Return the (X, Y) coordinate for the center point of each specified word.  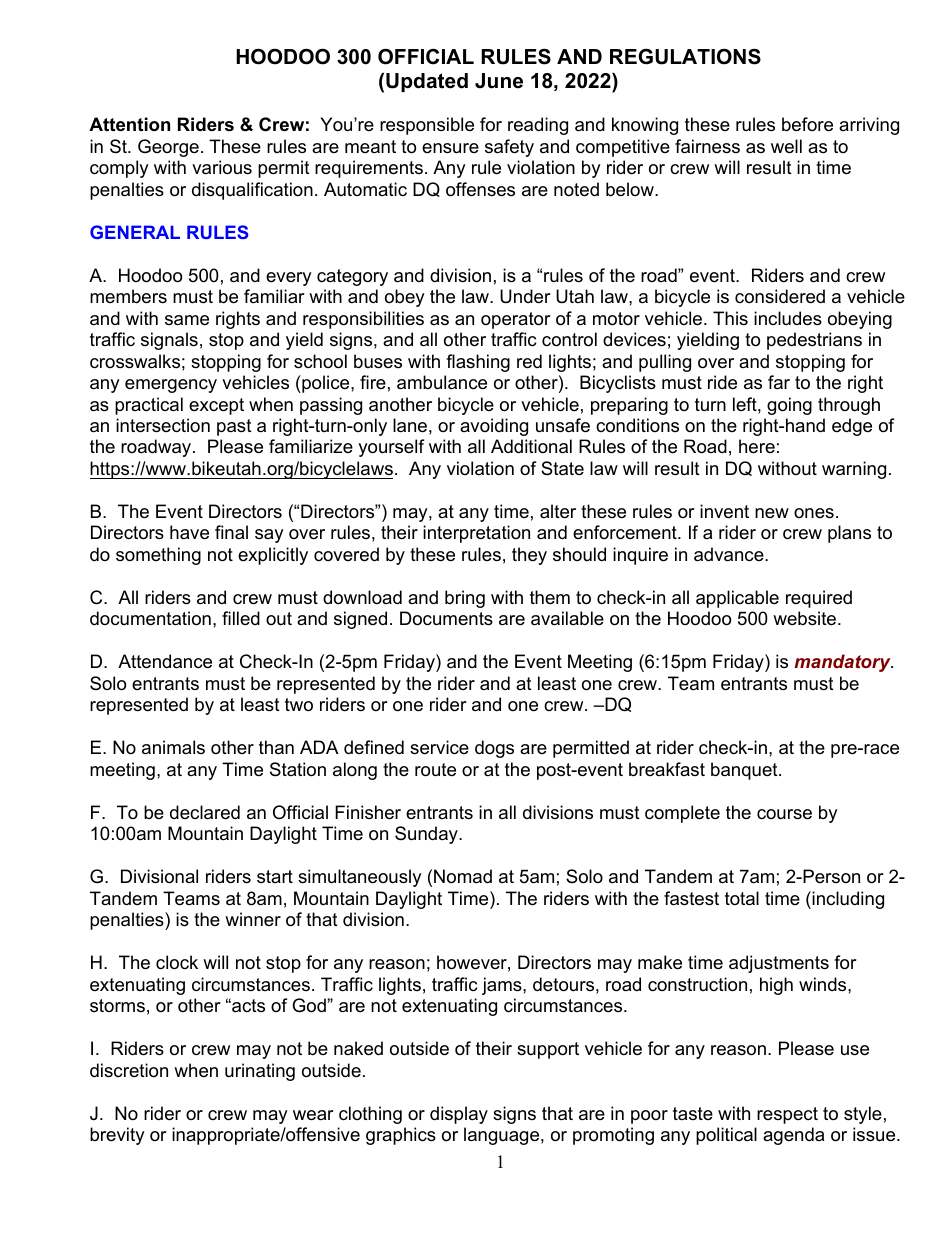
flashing (478, 363)
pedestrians (814, 341)
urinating (260, 1072)
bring (465, 599)
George (168, 148)
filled (241, 618)
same (187, 320)
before (807, 124)
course (784, 814)
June (499, 81)
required (819, 599)
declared (205, 812)
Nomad (463, 876)
